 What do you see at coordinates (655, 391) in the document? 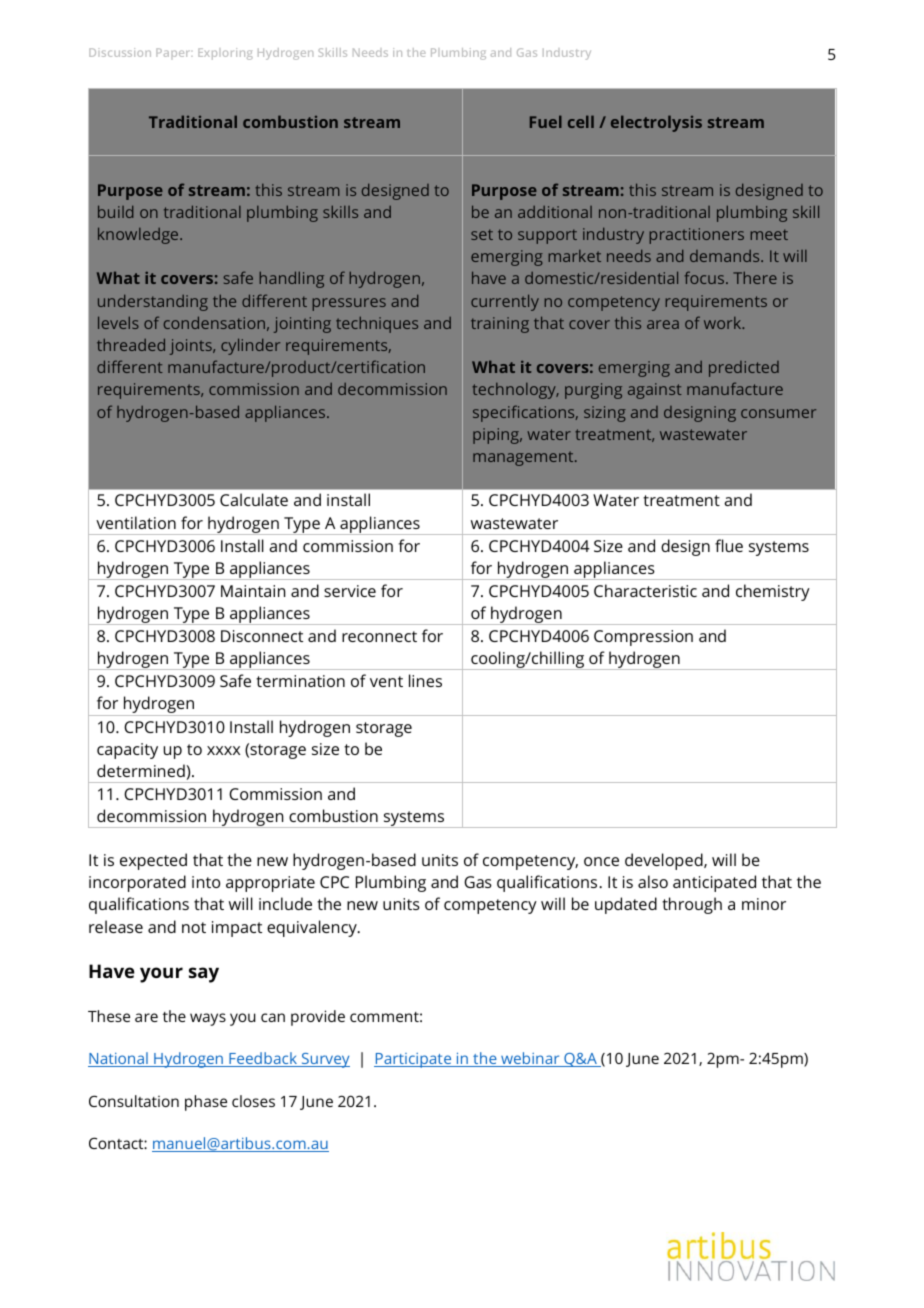
I see `against` at bounding box center [655, 391].
